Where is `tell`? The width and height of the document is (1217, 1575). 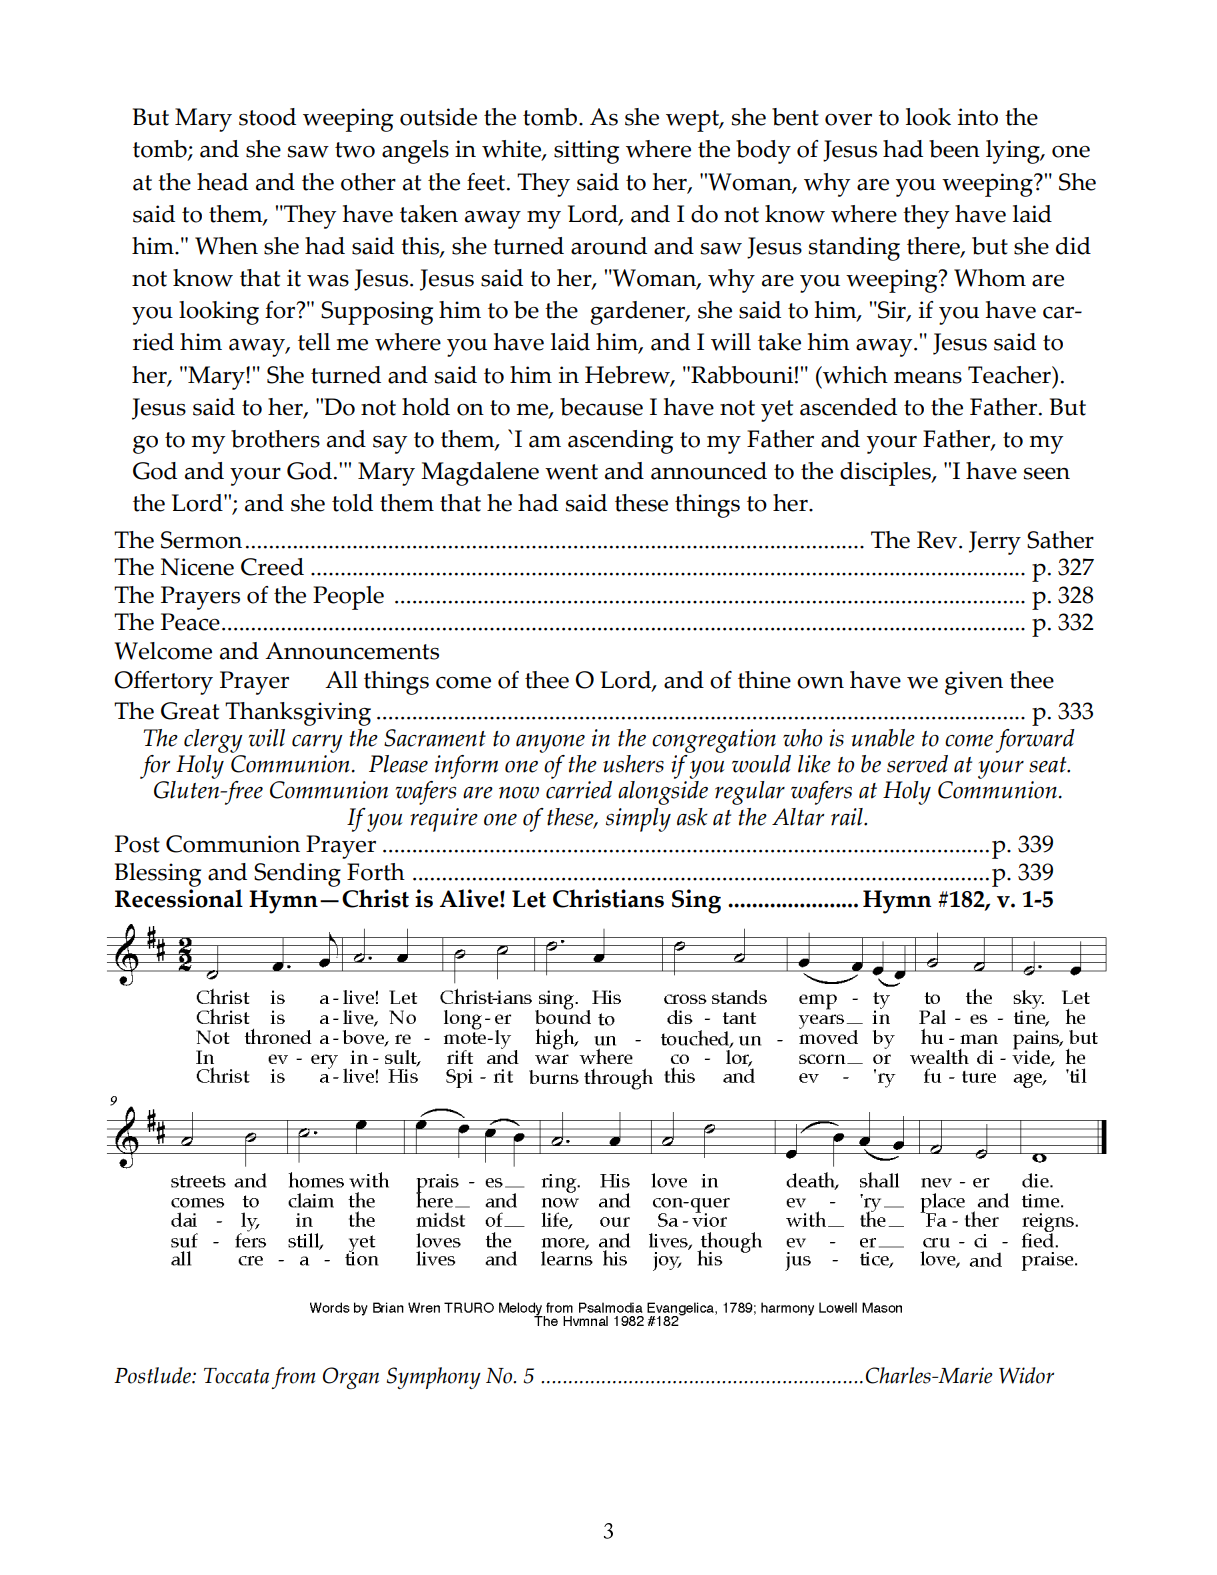 tell is located at coordinates (314, 342).
